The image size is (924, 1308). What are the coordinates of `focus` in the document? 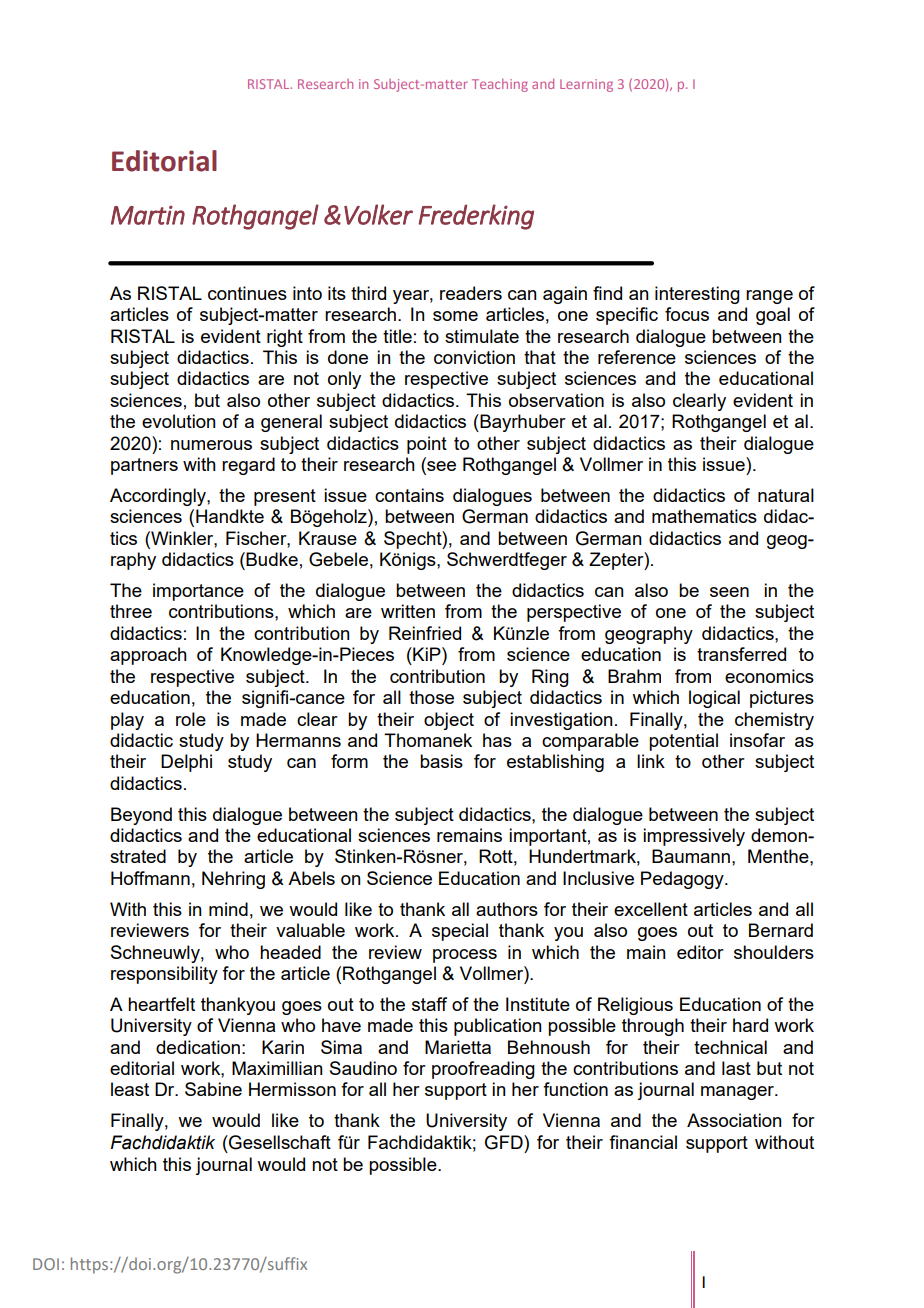 It's located at (687, 314).
